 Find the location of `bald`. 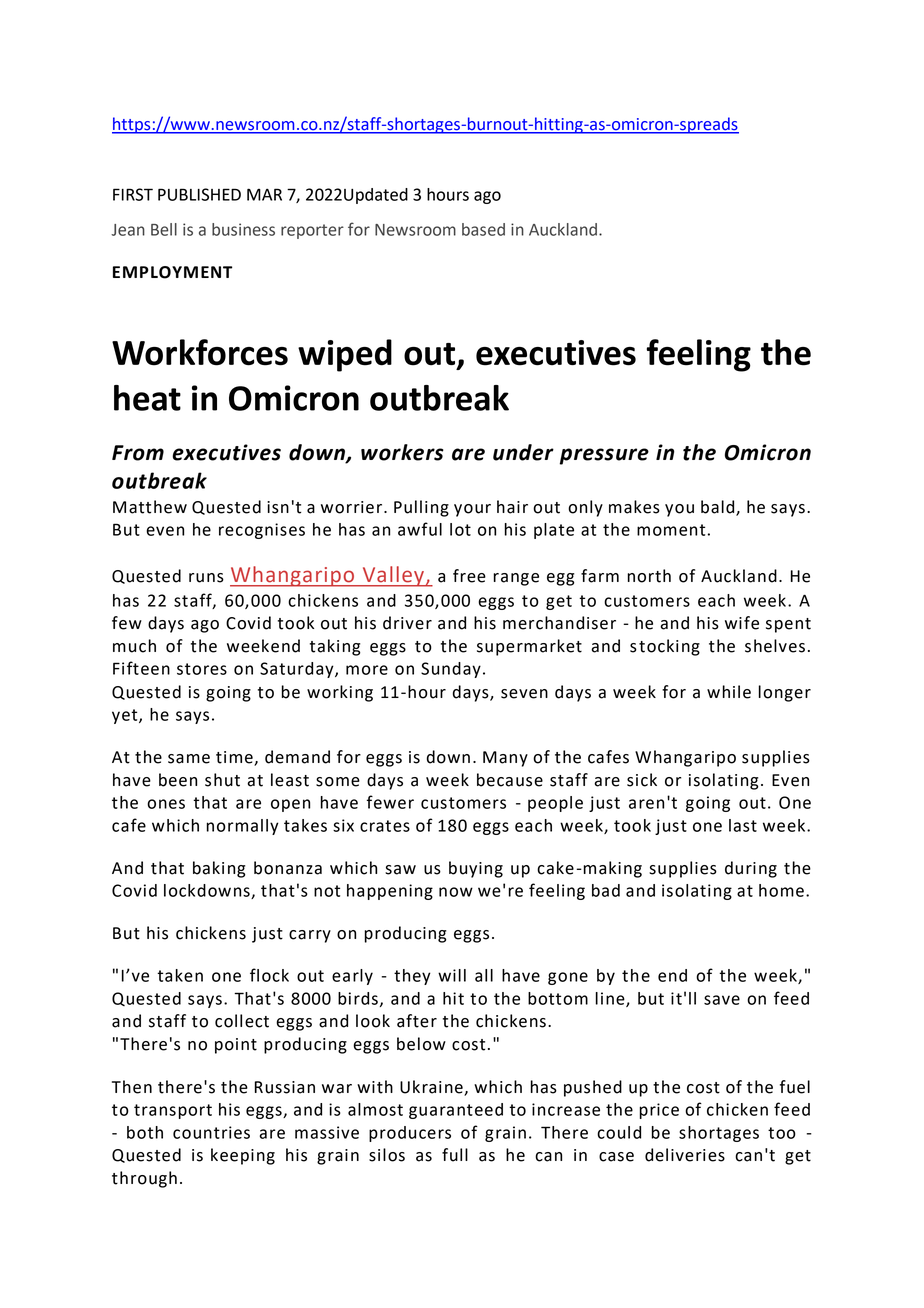

bald is located at coordinates (719, 507).
